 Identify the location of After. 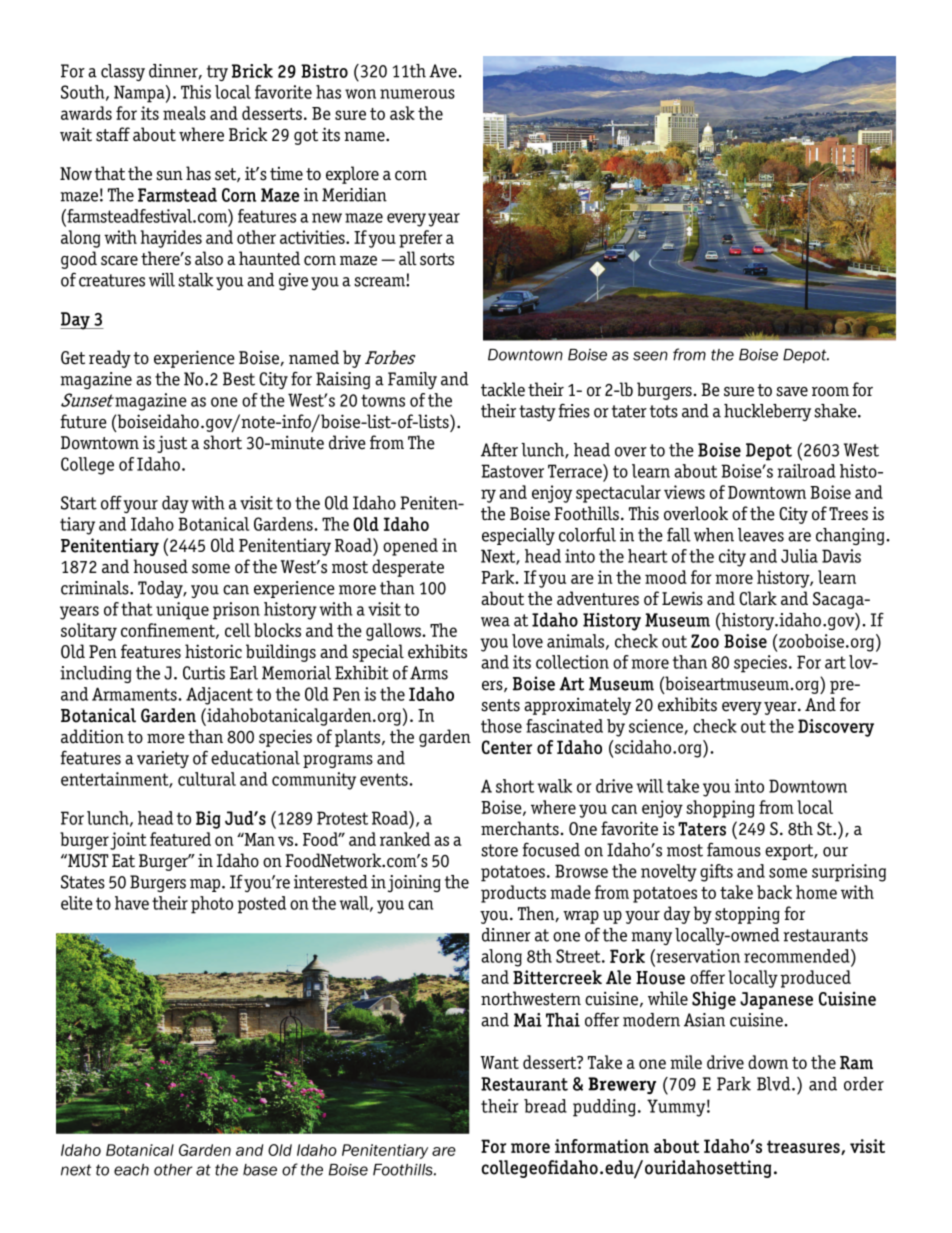
(499, 450).
